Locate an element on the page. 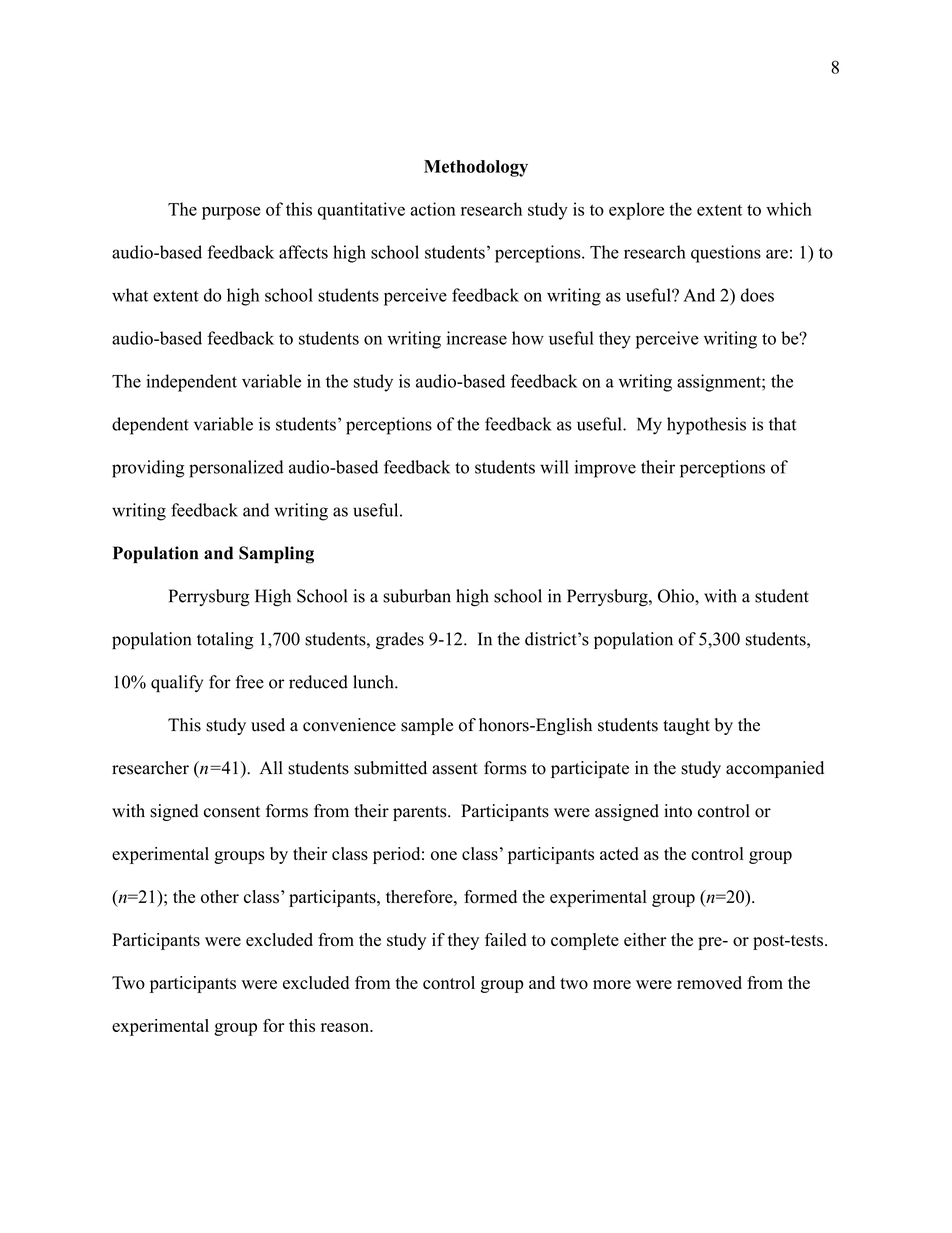 Image resolution: width=952 pixels, height=1233 pixels. suburban is located at coordinates (417, 596).
